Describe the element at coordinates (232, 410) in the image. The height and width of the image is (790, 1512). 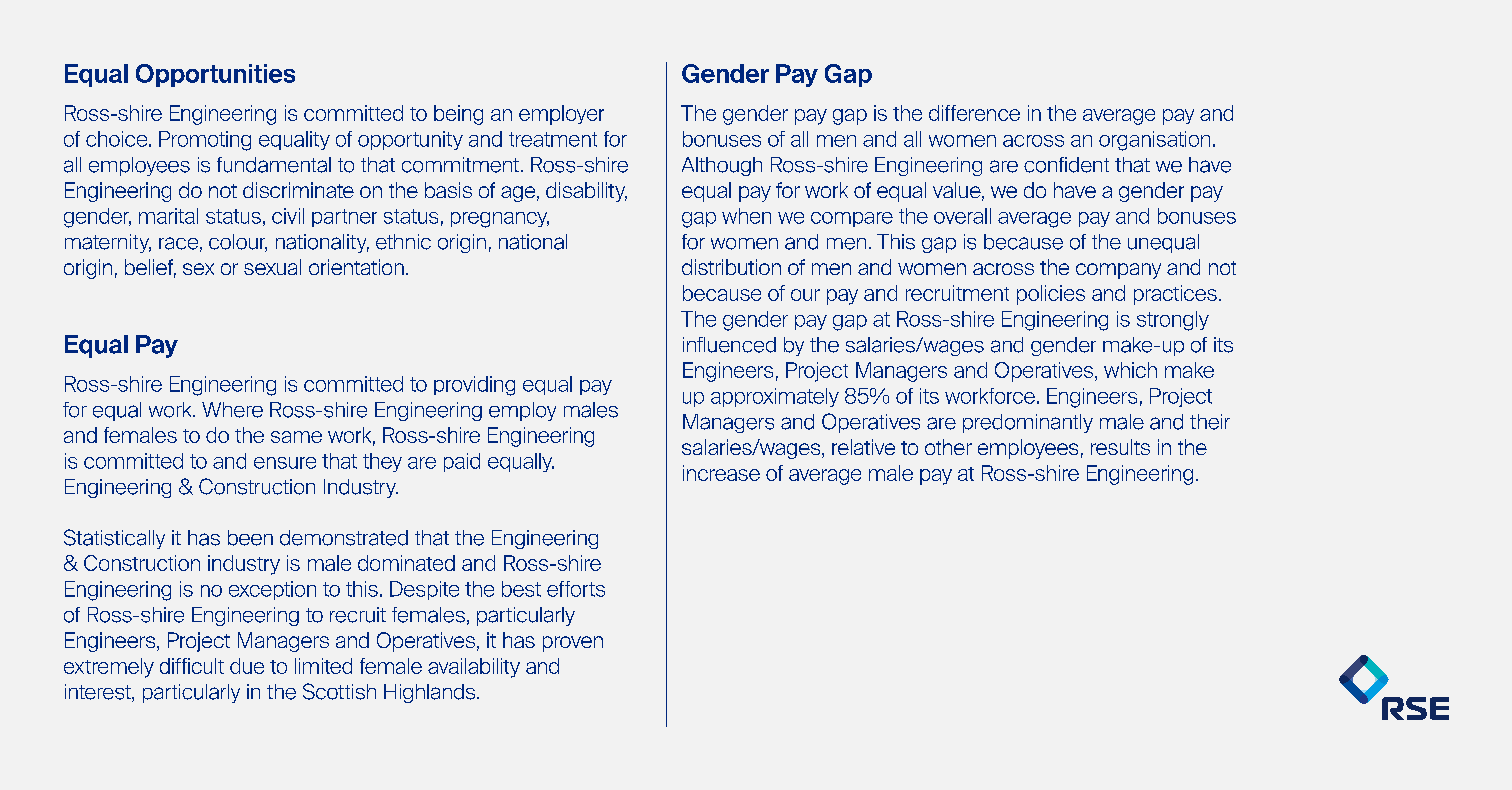
I see `Where` at that location.
